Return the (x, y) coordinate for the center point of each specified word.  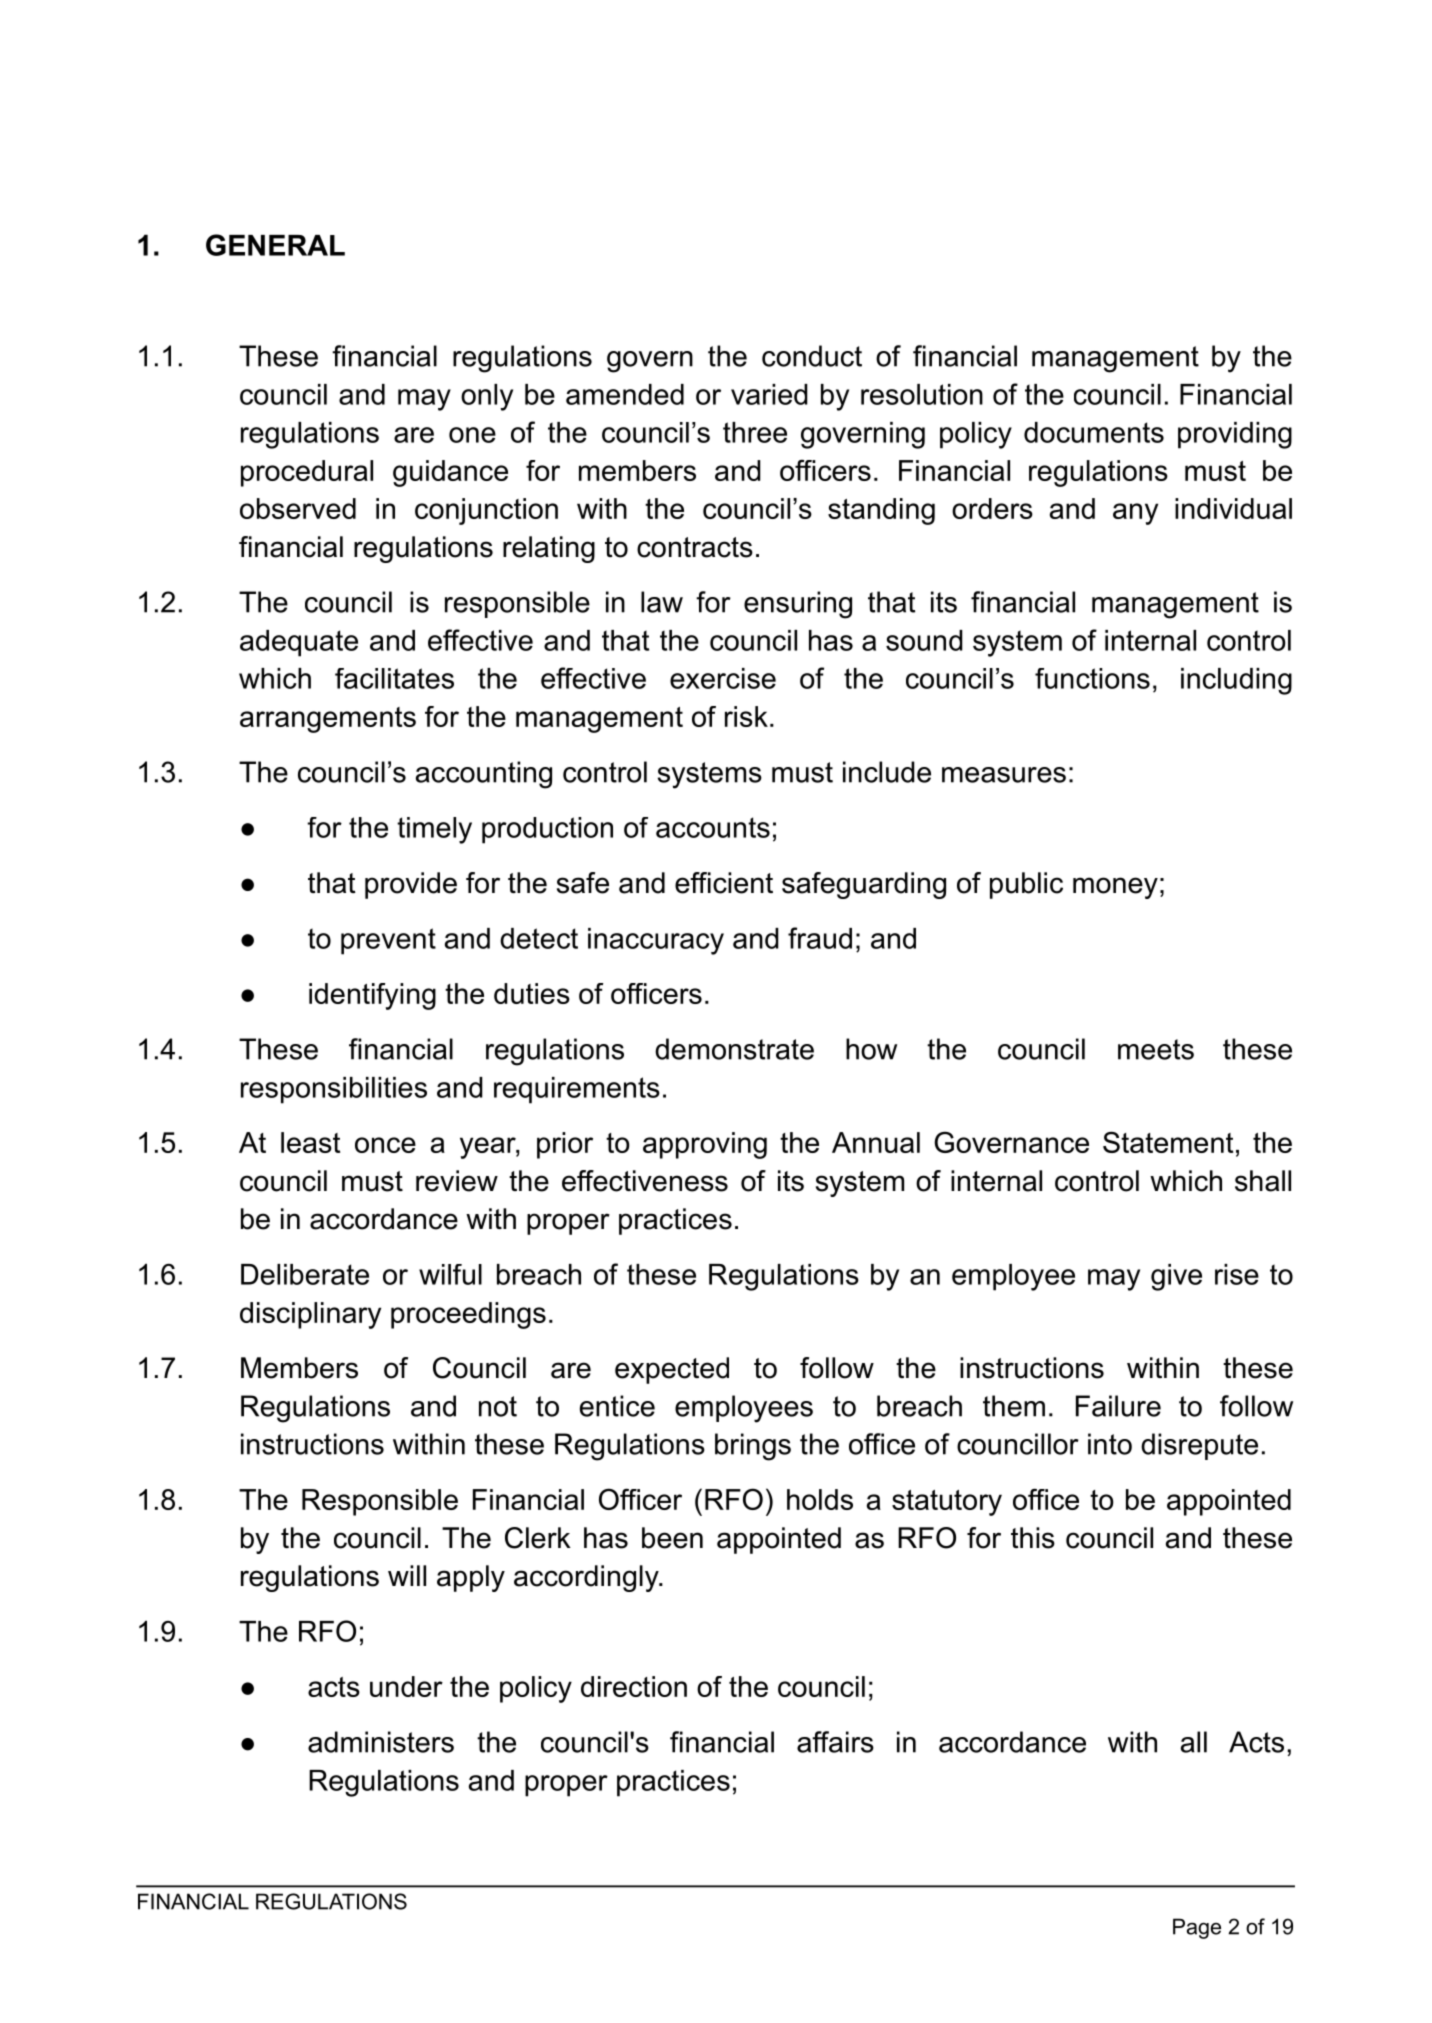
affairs (835, 1742)
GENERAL (275, 245)
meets (1156, 1049)
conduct (812, 356)
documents (1094, 432)
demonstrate (734, 1049)
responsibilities (334, 1090)
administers (381, 1742)
